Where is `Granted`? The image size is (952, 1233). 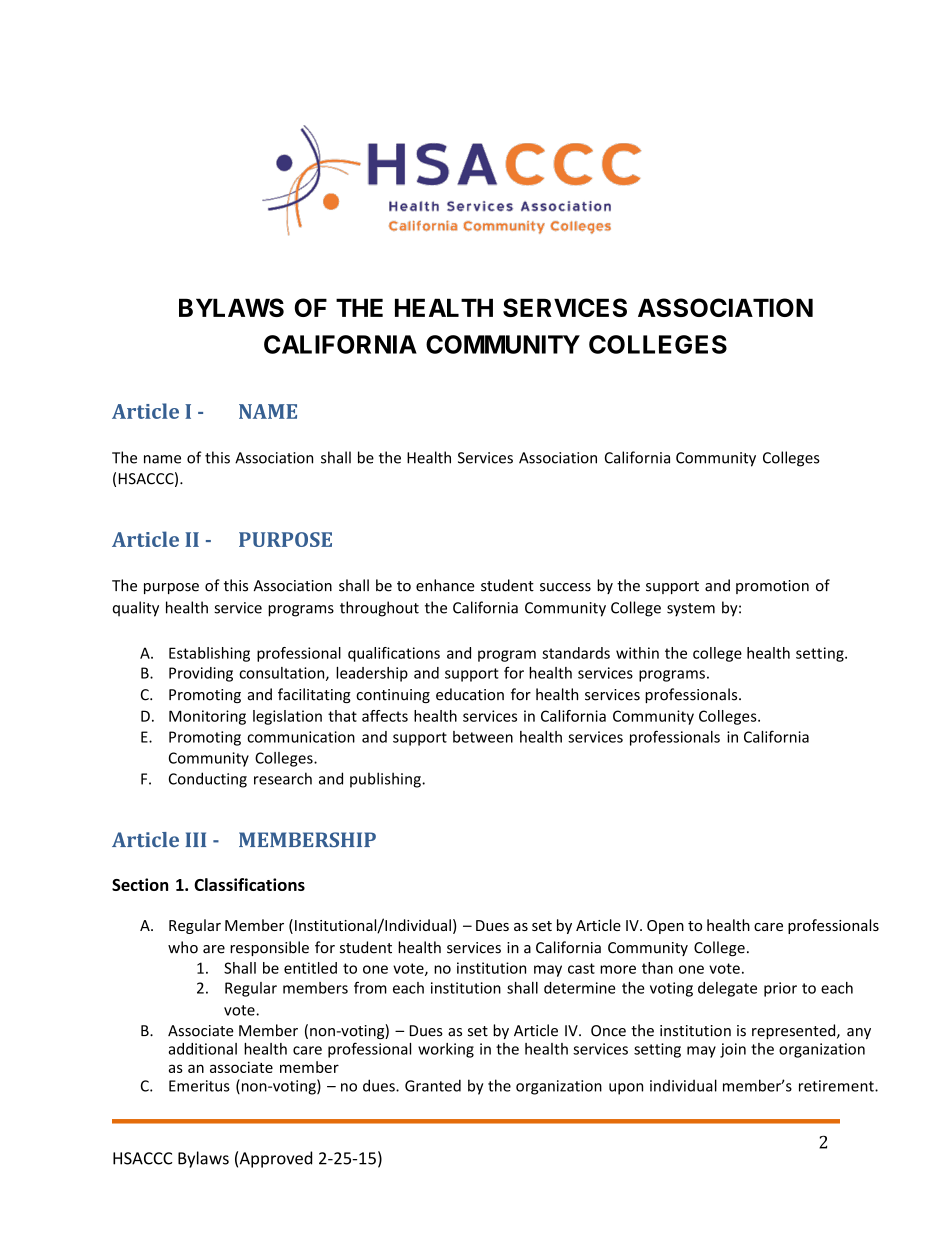
Granted is located at coordinates (433, 1085).
